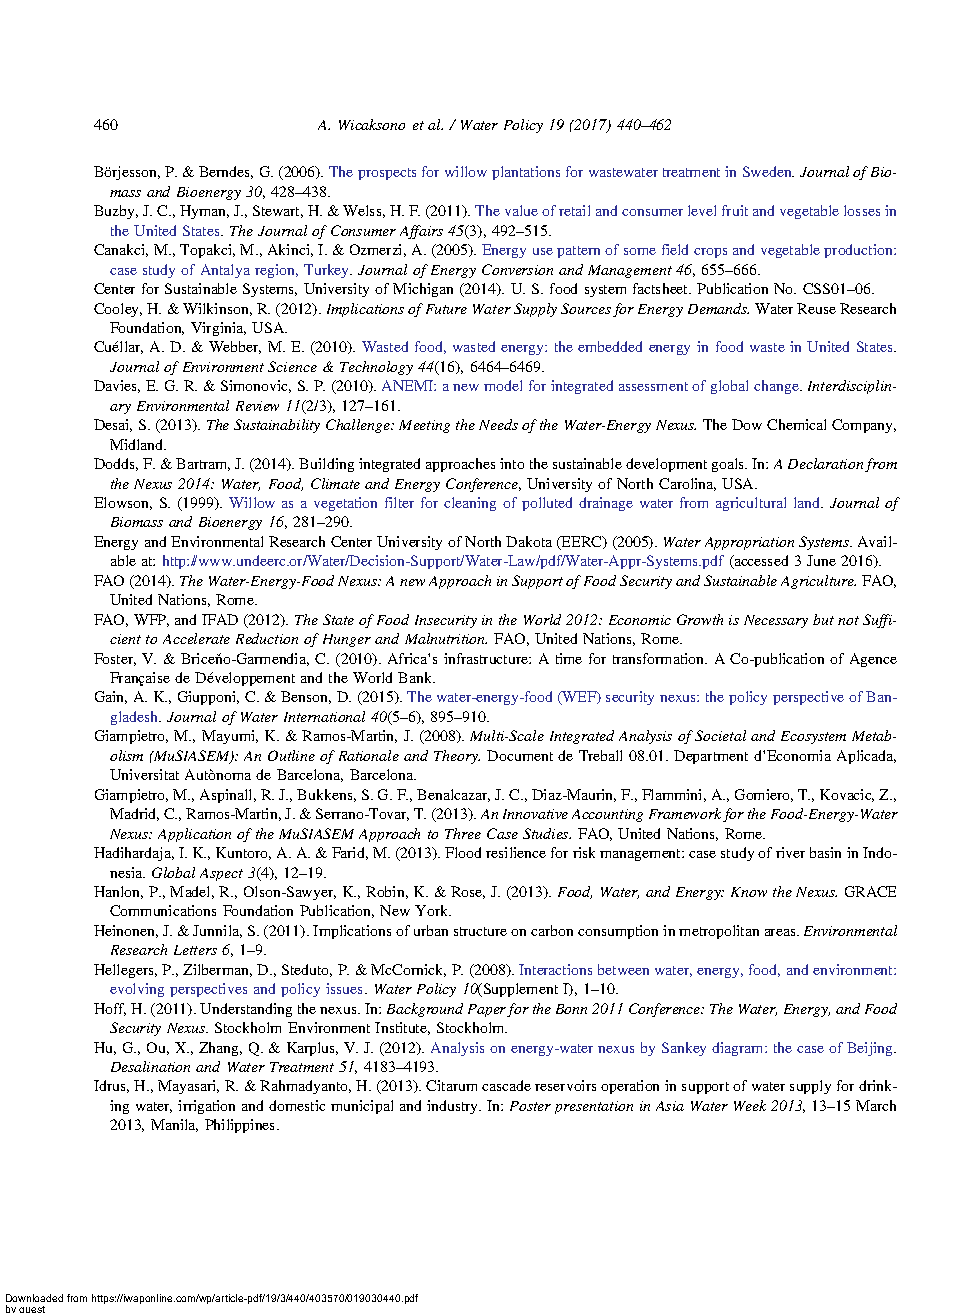 This document has height=1313, width=963. I want to click on Meeting, so click(424, 426).
